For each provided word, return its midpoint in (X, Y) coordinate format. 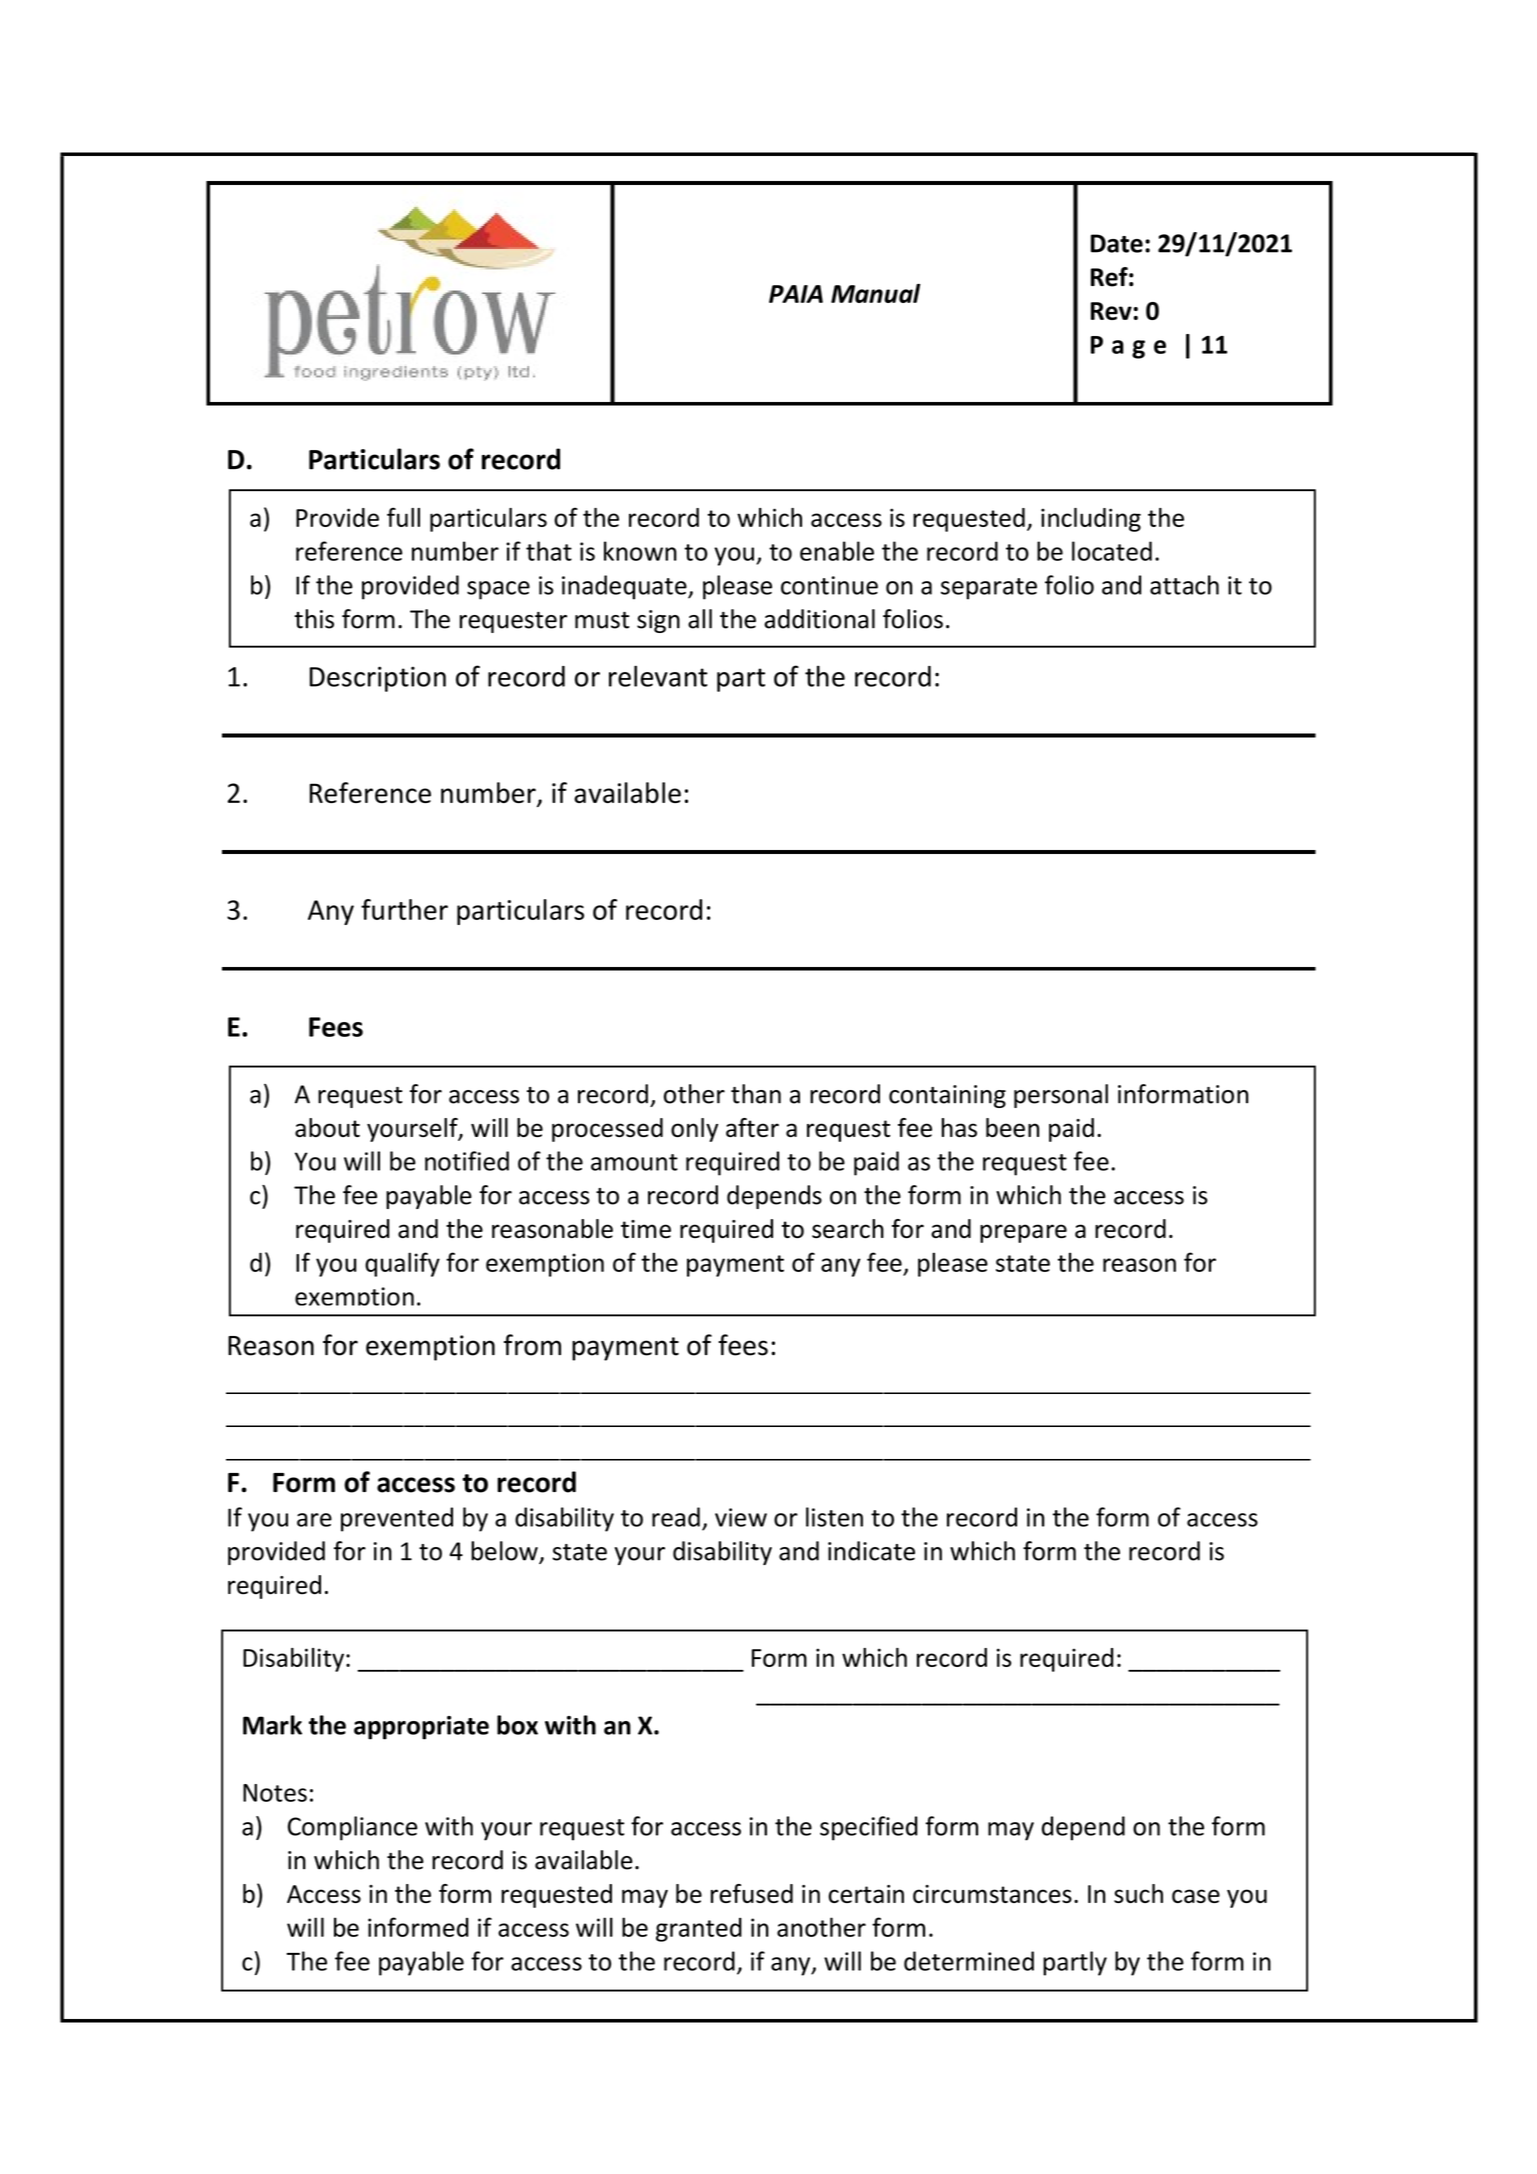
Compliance (352, 1828)
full (403, 517)
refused (752, 1893)
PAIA (796, 294)
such (1138, 1893)
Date (1117, 243)
